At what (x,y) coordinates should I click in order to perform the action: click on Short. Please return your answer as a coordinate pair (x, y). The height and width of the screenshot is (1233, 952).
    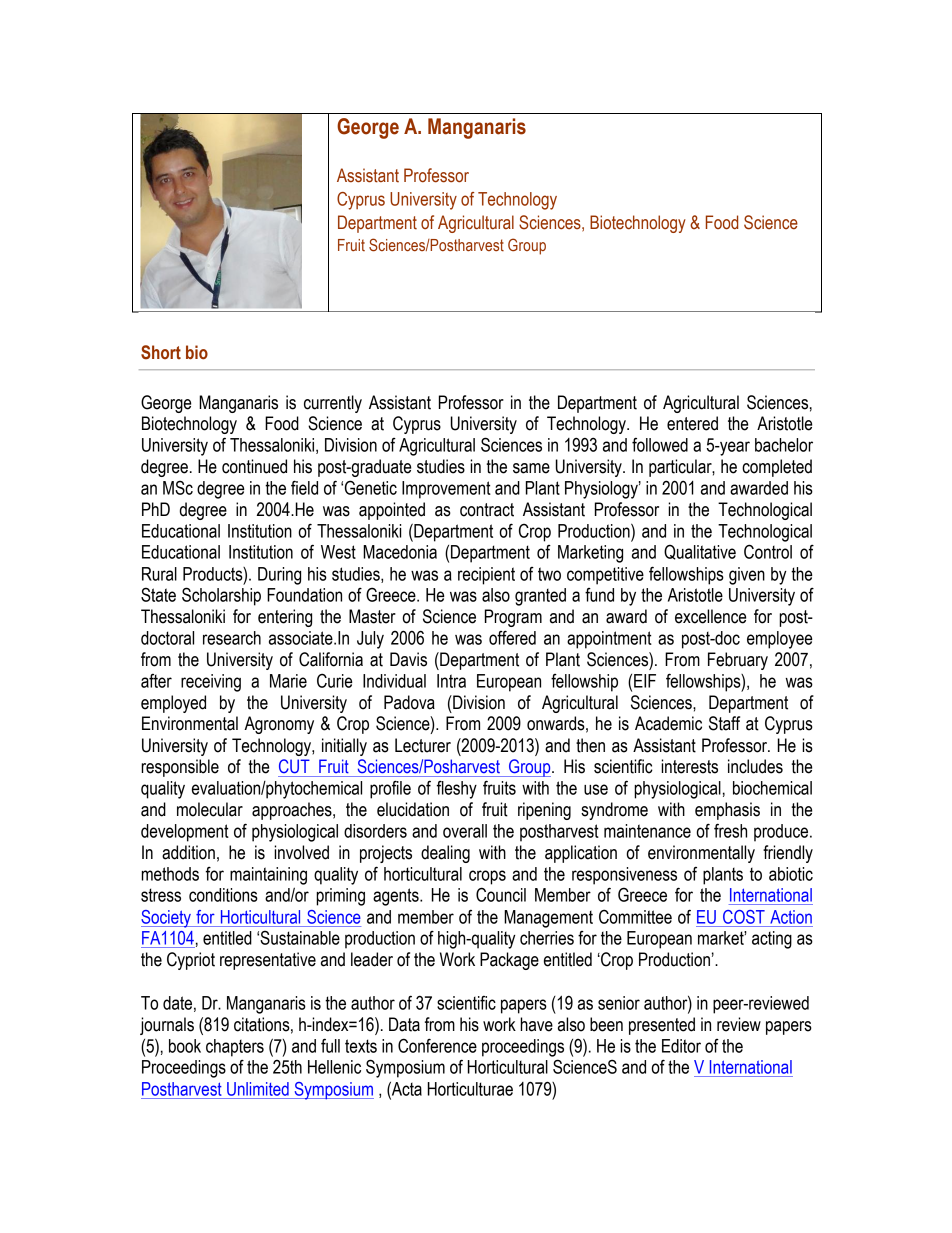
    Looking at the image, I should click on (161, 352).
